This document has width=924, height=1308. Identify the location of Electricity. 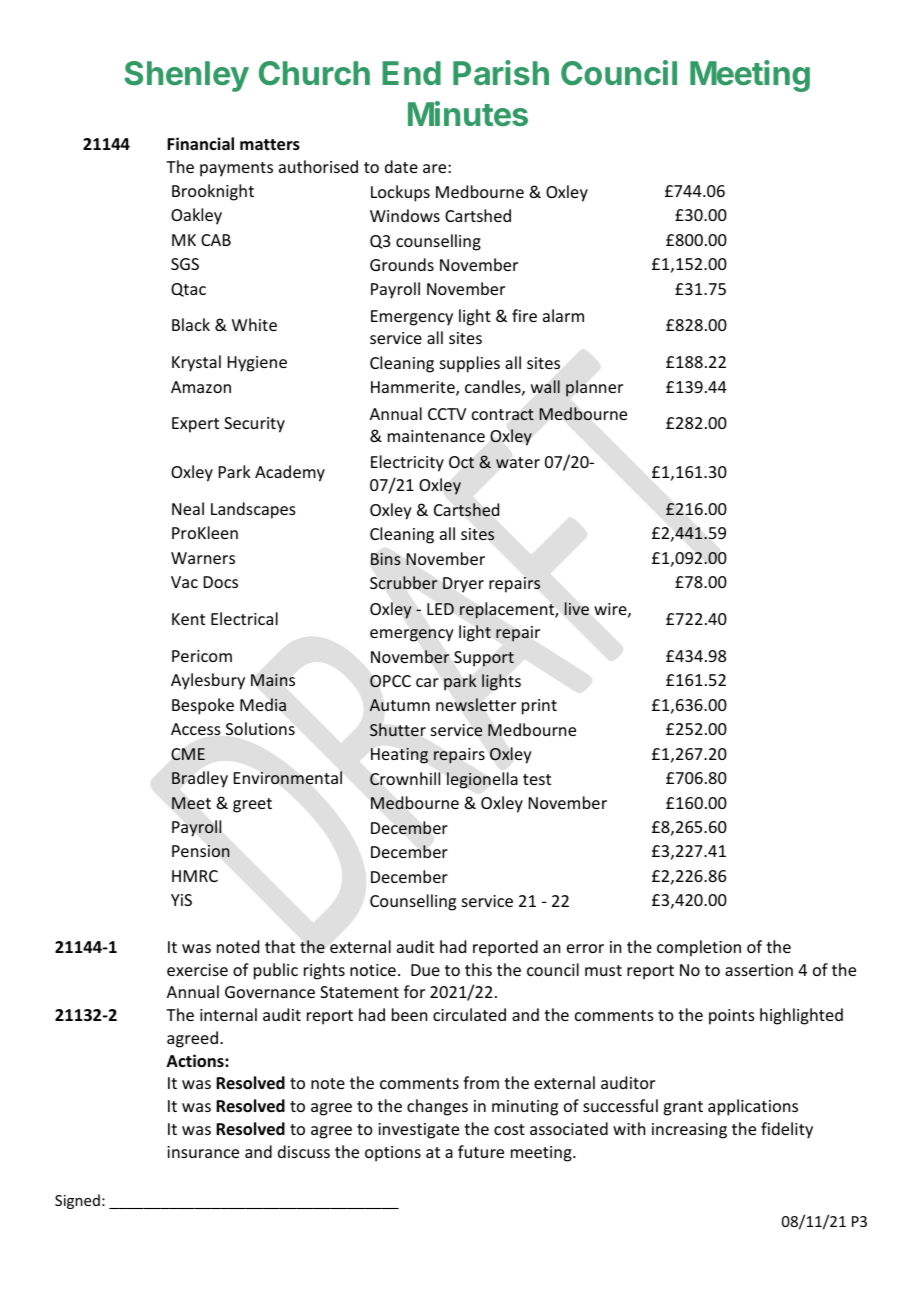
(407, 463).
